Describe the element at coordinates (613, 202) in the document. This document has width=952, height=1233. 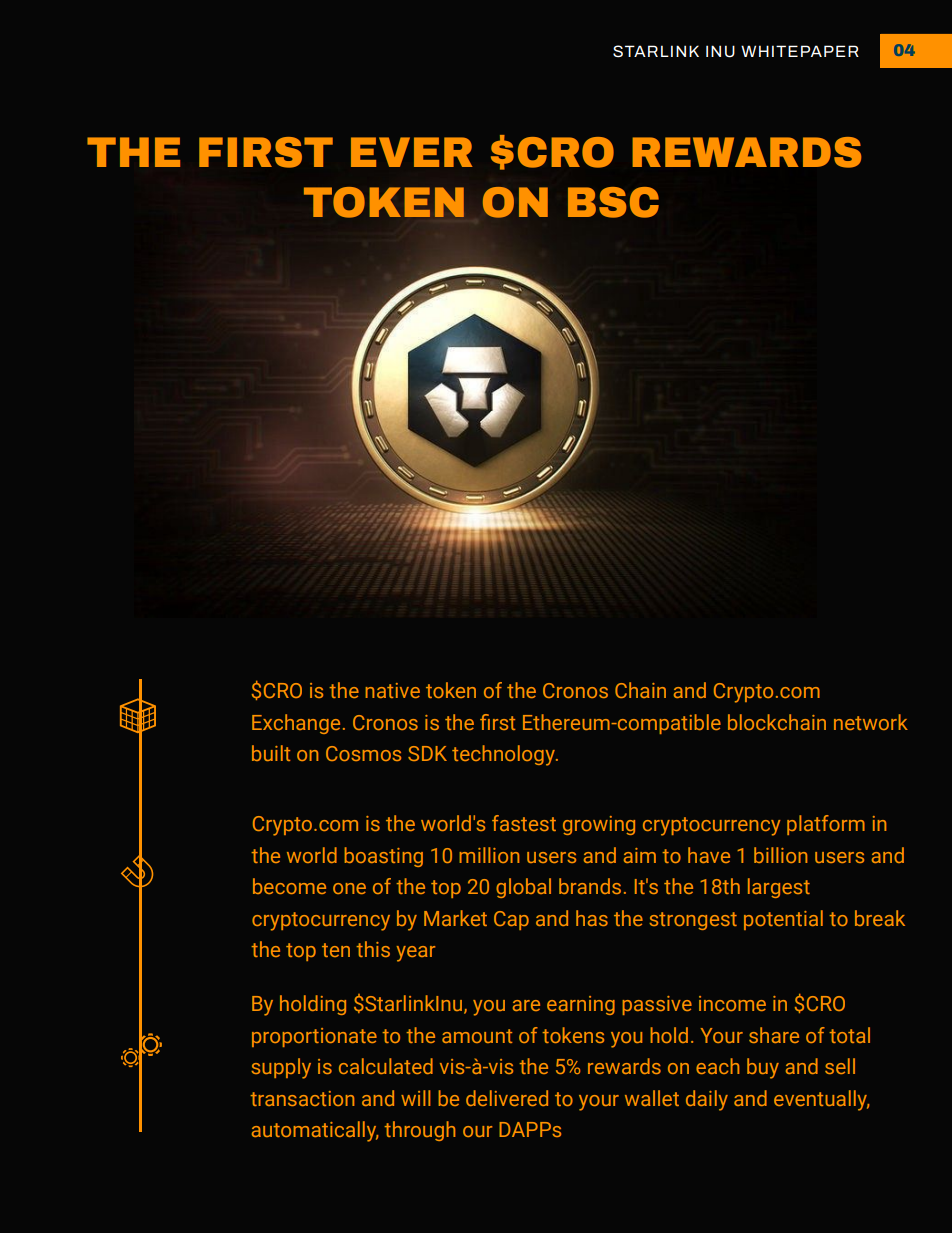
I see `BSC` at that location.
